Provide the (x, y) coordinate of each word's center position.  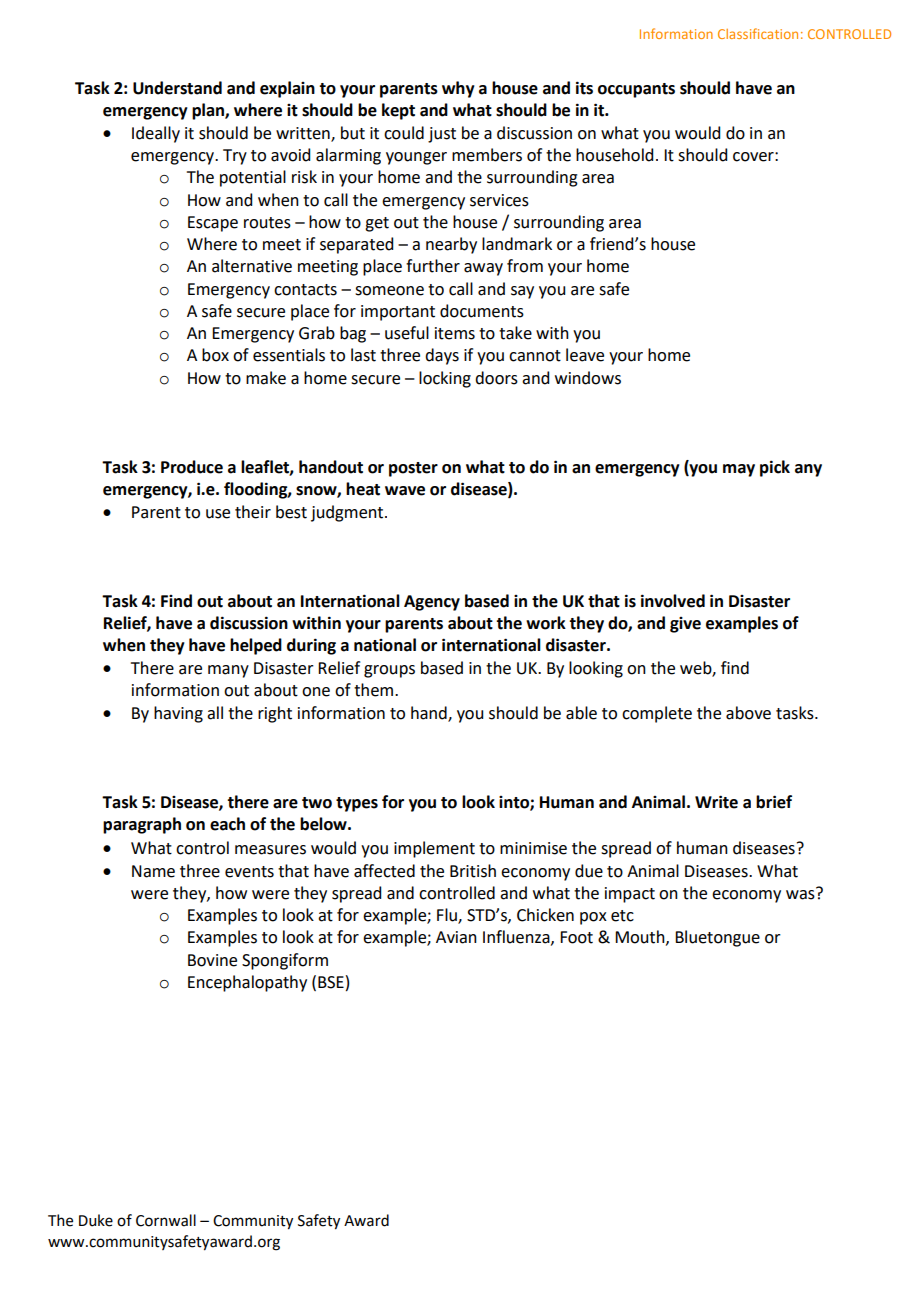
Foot (576, 937)
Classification (758, 33)
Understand (177, 88)
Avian (456, 937)
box (215, 355)
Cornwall (166, 1220)
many (228, 671)
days (442, 356)
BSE (331, 982)
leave (585, 355)
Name (153, 871)
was (801, 894)
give (685, 625)
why (458, 89)
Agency (432, 603)
